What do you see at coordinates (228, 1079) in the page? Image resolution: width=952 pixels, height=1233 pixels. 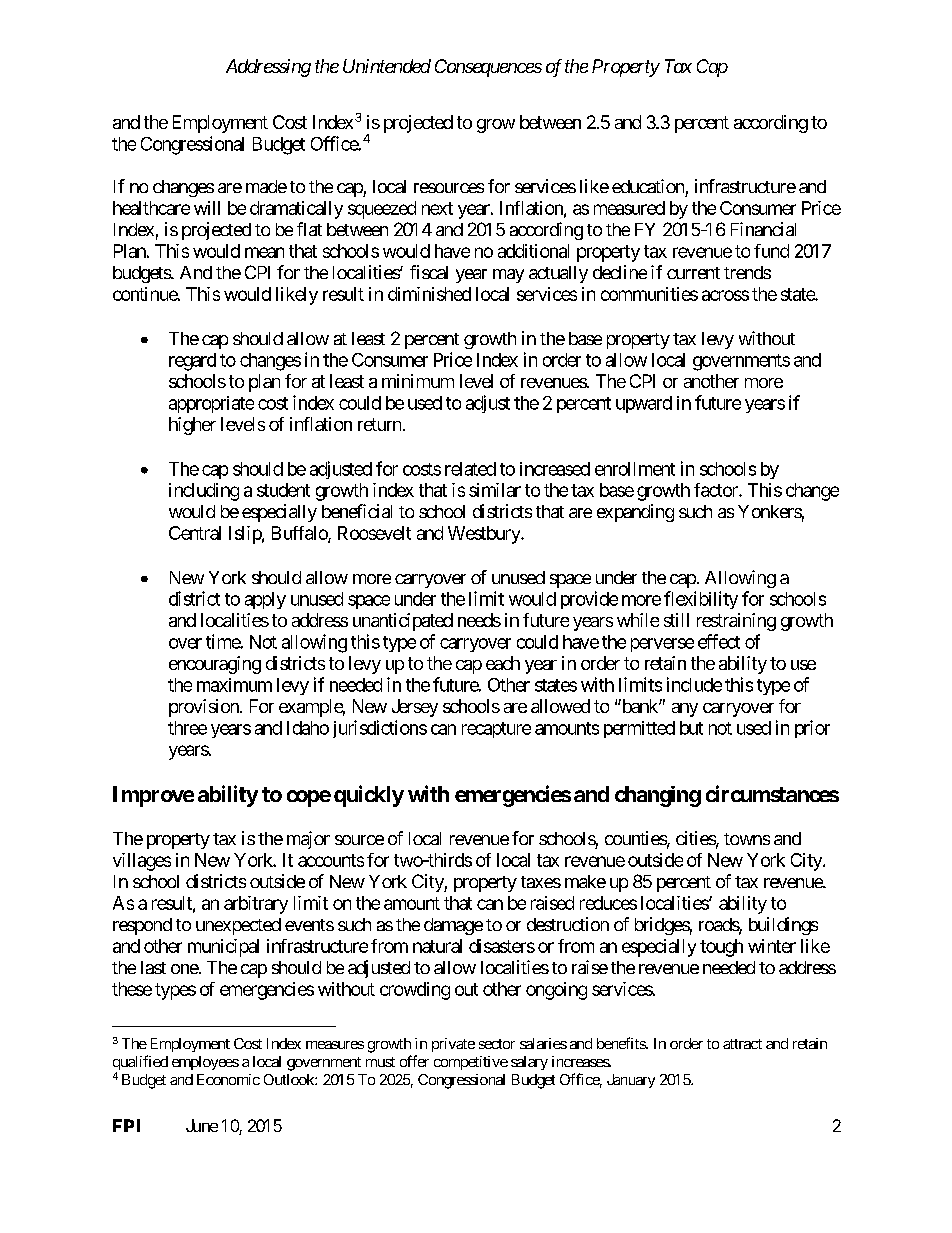 I see `Economic` at bounding box center [228, 1079].
